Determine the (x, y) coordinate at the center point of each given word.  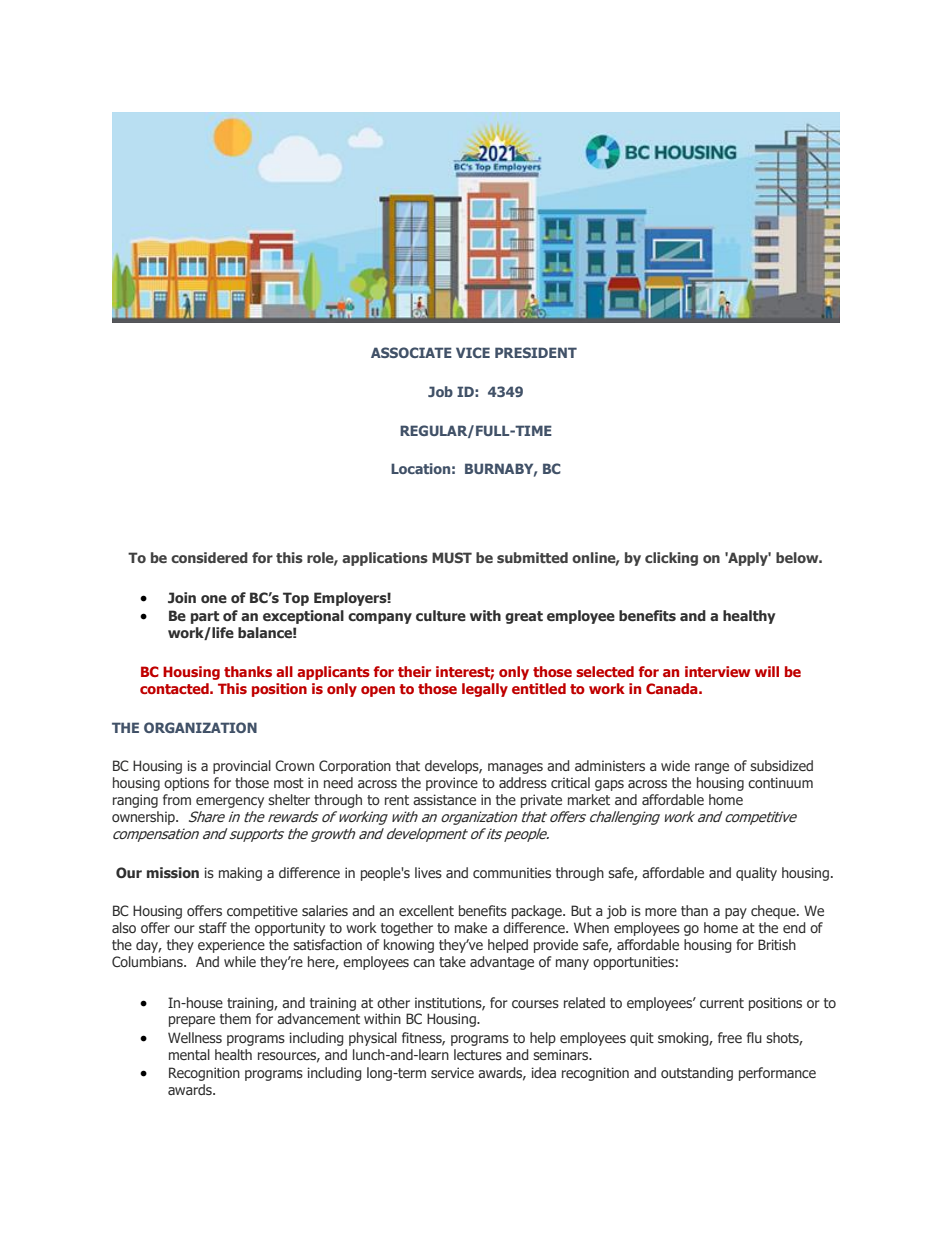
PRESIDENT (536, 352)
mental (189, 1054)
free (730, 1037)
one (214, 599)
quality (756, 874)
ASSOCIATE (411, 352)
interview (717, 671)
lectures (478, 1054)
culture (441, 615)
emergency (230, 802)
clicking (671, 559)
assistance (444, 799)
